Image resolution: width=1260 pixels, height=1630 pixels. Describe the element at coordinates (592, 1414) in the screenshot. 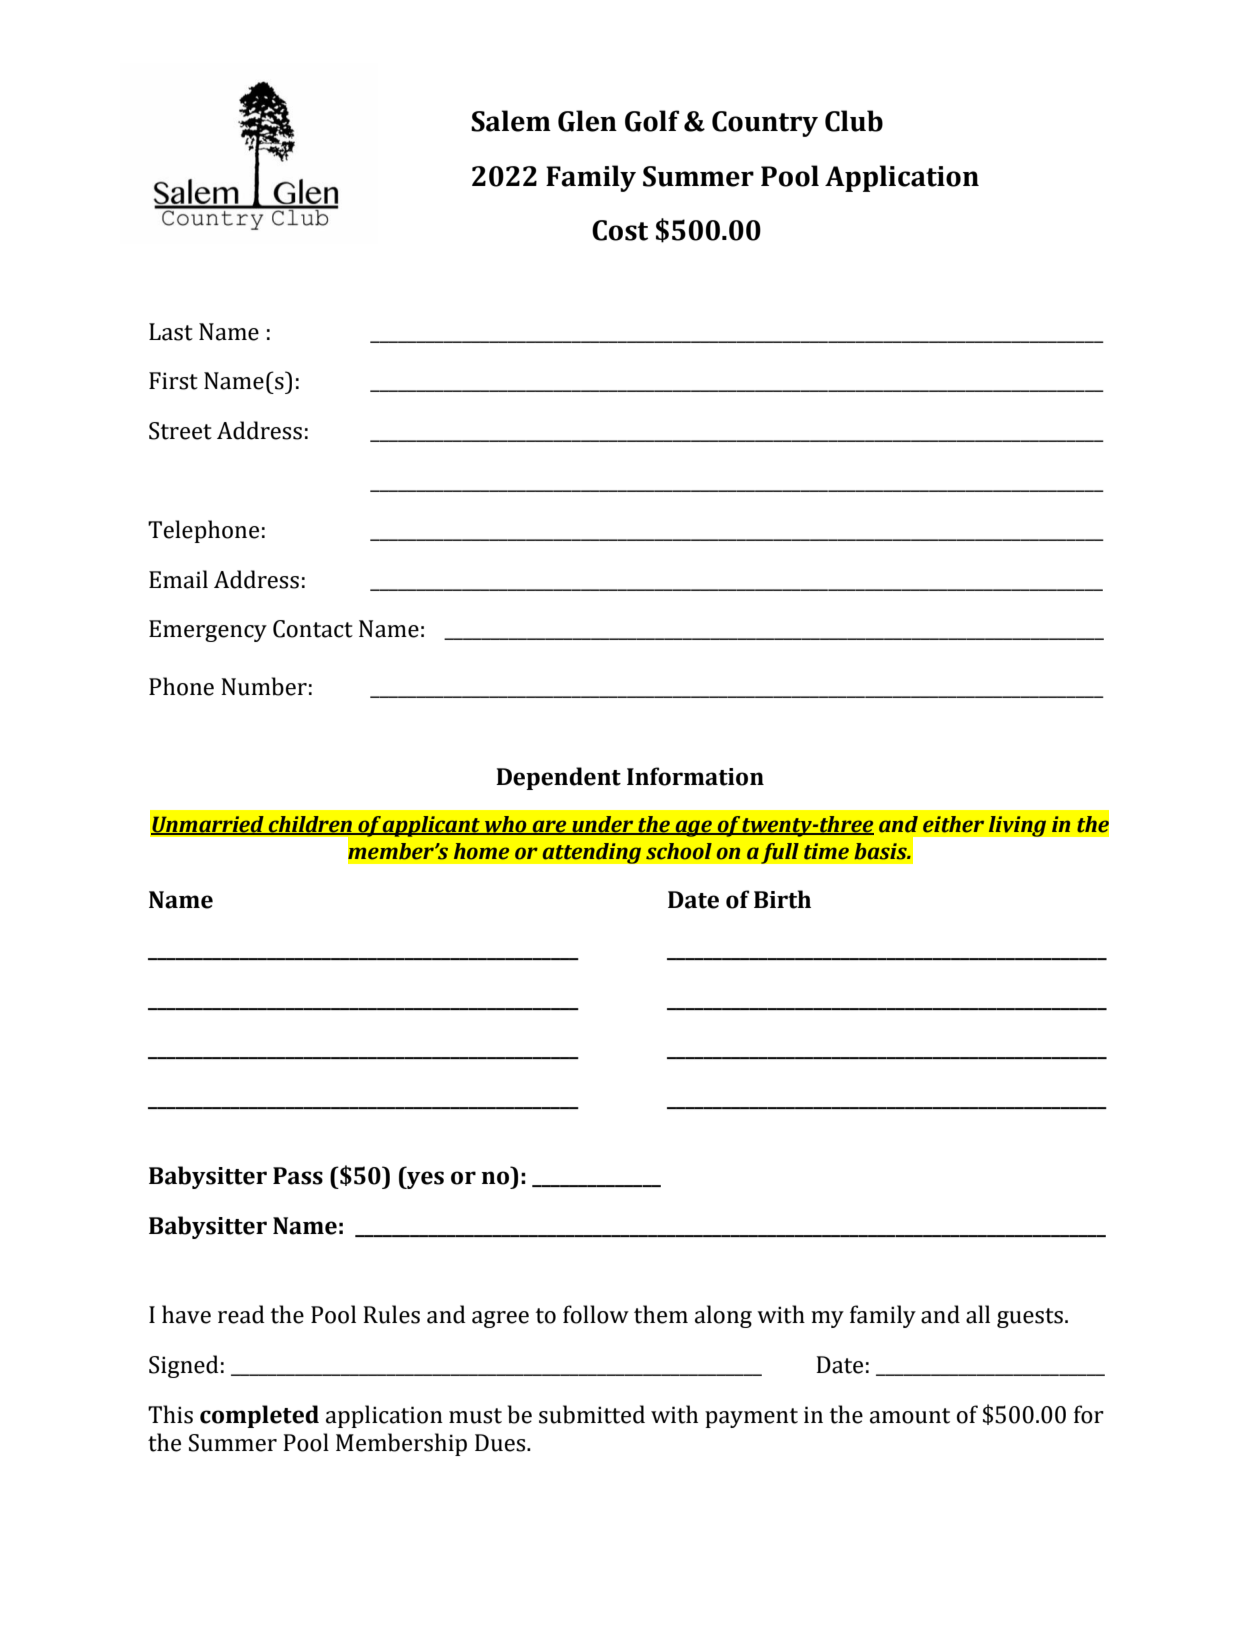

I see `submitted` at that location.
